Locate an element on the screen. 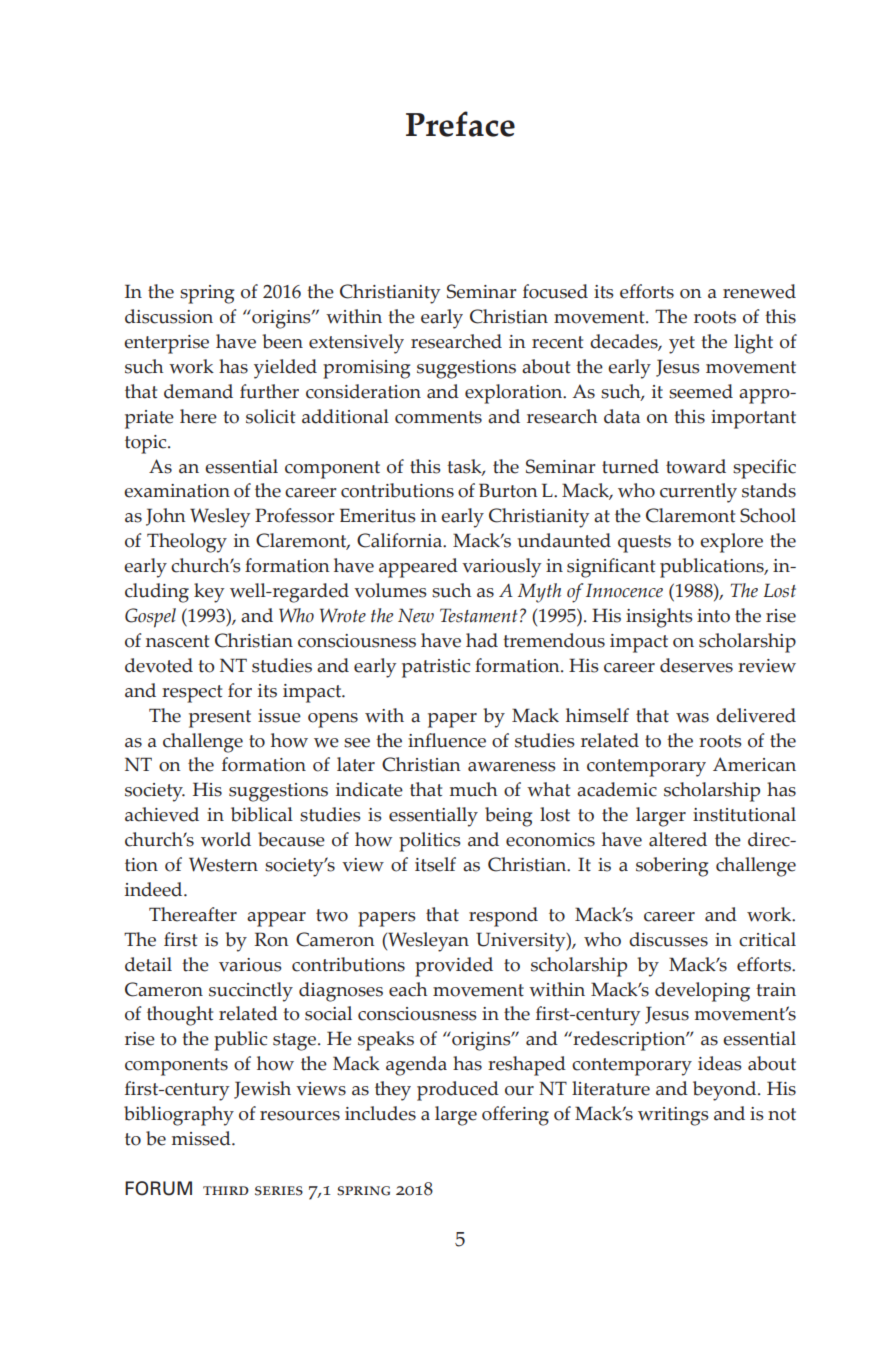  Preface is located at coordinates (460, 124).
